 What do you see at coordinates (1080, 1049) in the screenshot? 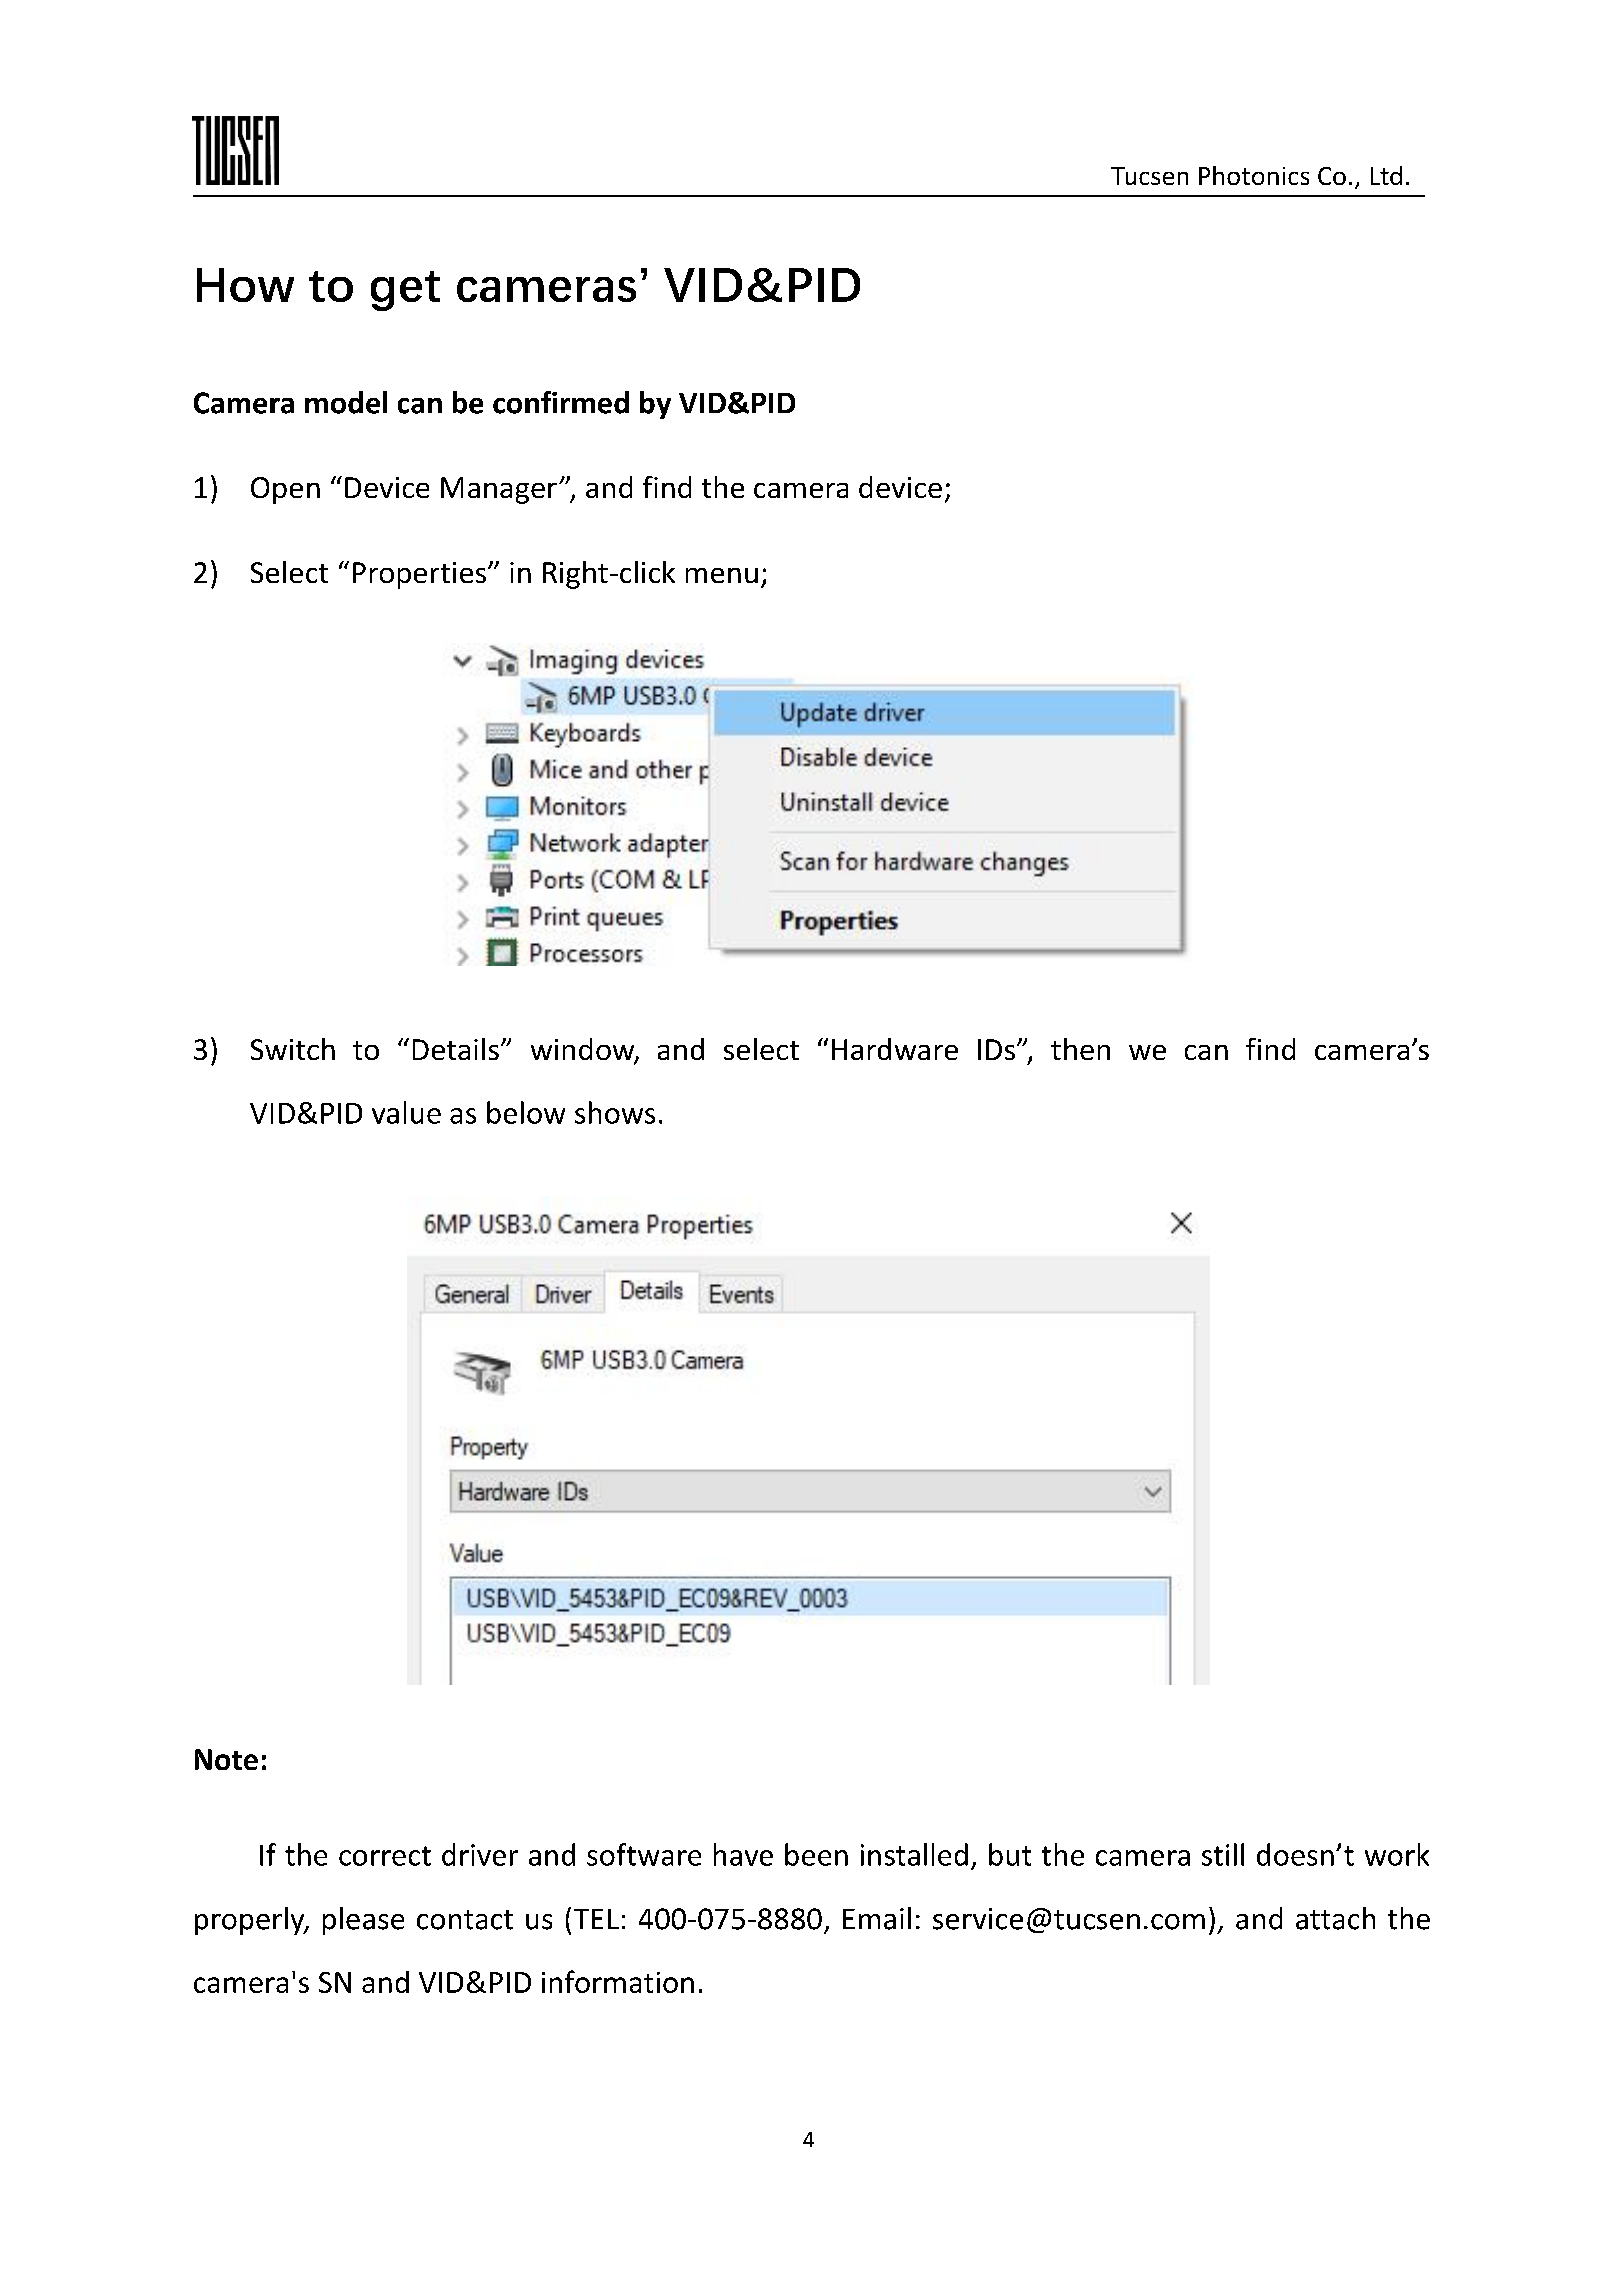
I see `then` at bounding box center [1080, 1049].
